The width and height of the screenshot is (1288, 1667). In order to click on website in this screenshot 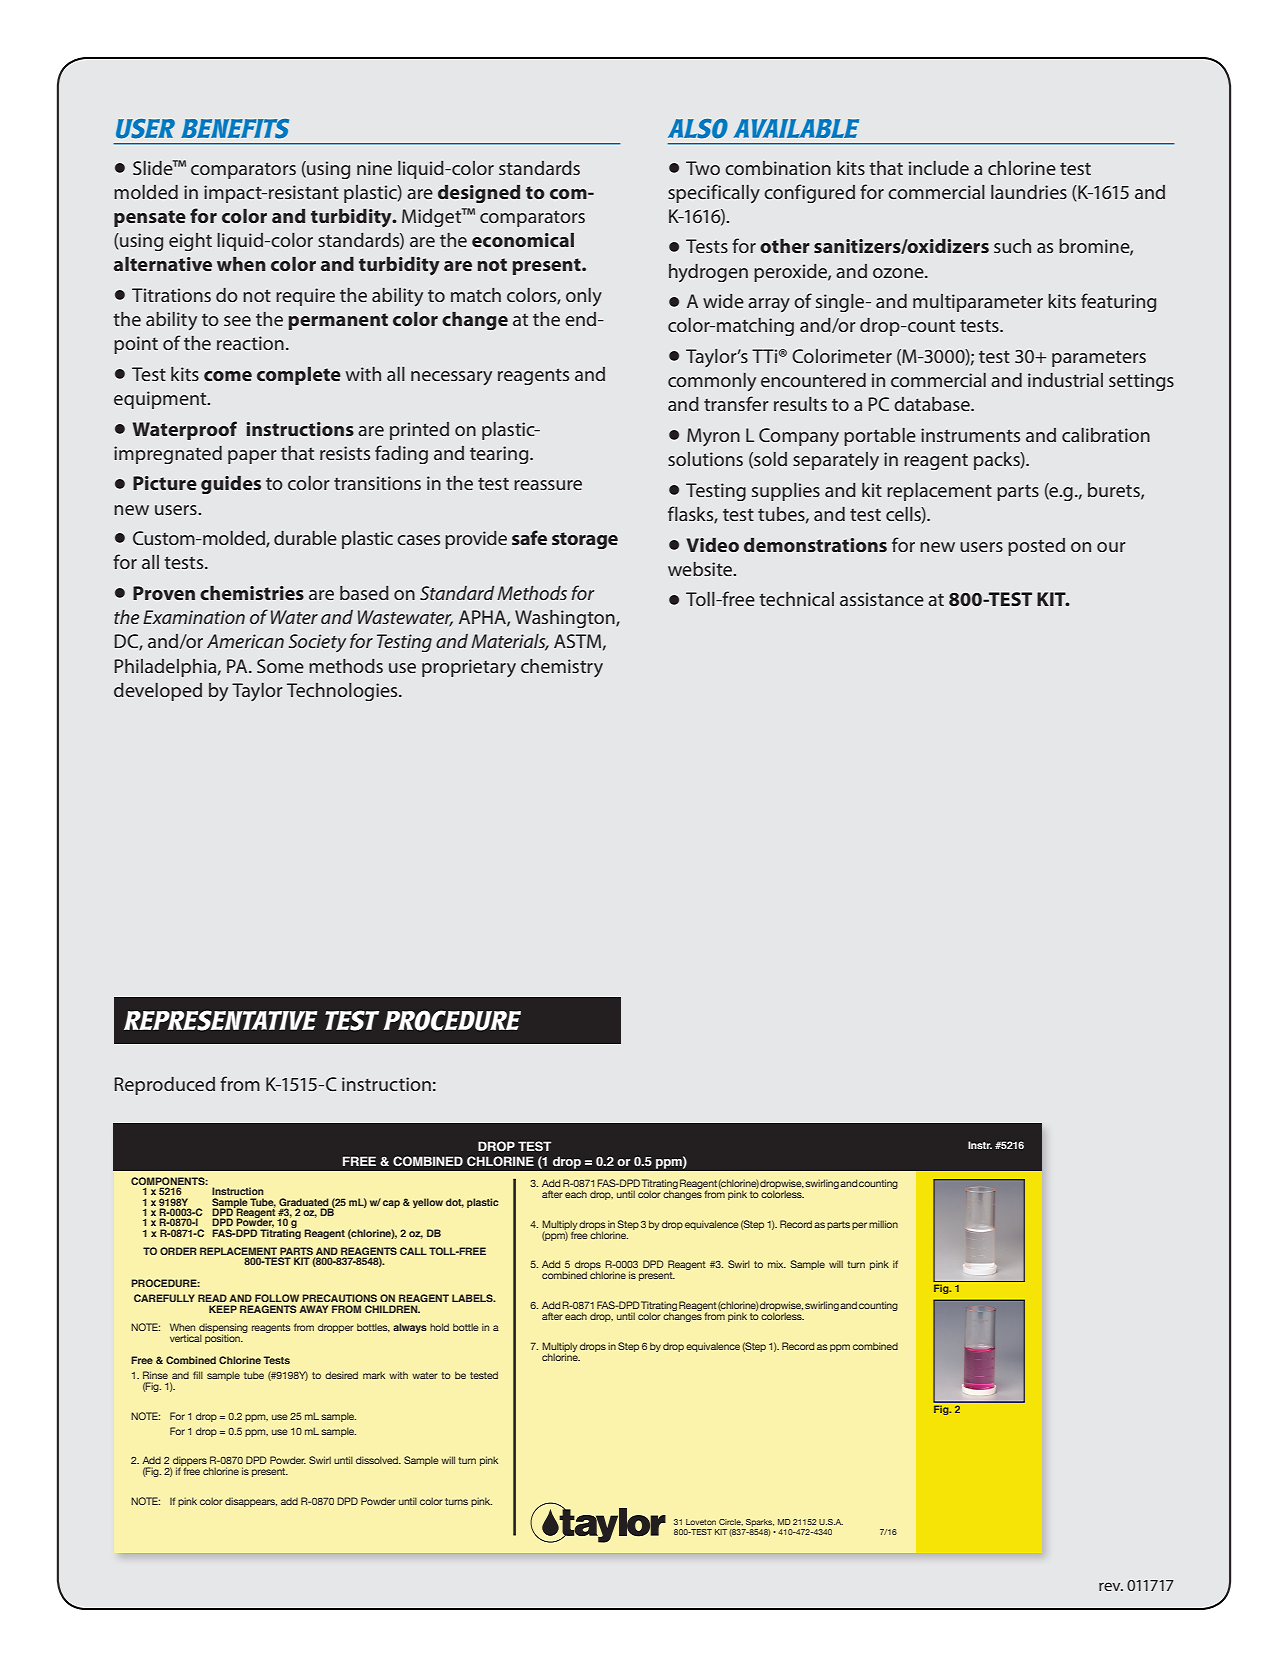, I will do `click(701, 569)`.
